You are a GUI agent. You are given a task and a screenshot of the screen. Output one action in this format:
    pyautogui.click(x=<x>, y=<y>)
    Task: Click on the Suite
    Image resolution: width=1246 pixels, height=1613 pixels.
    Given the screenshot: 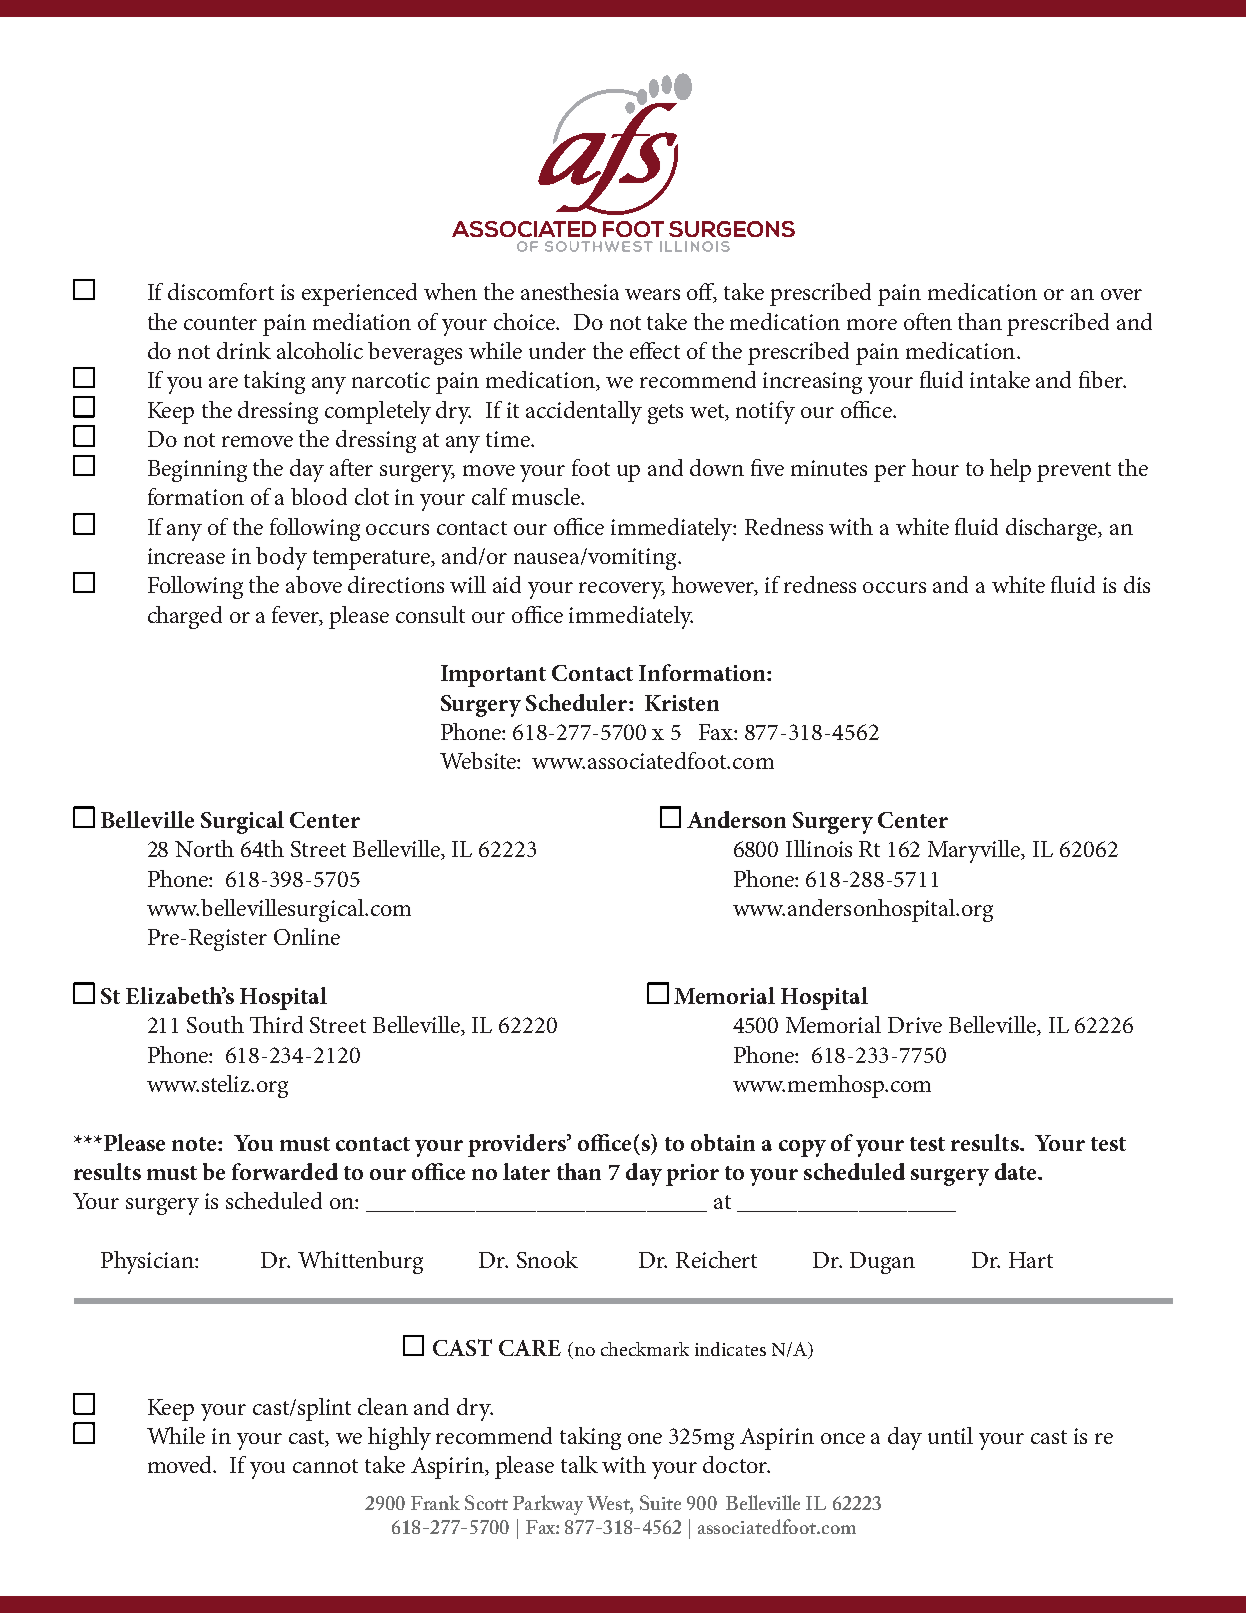 What is the action you would take?
    pyautogui.click(x=660, y=1502)
